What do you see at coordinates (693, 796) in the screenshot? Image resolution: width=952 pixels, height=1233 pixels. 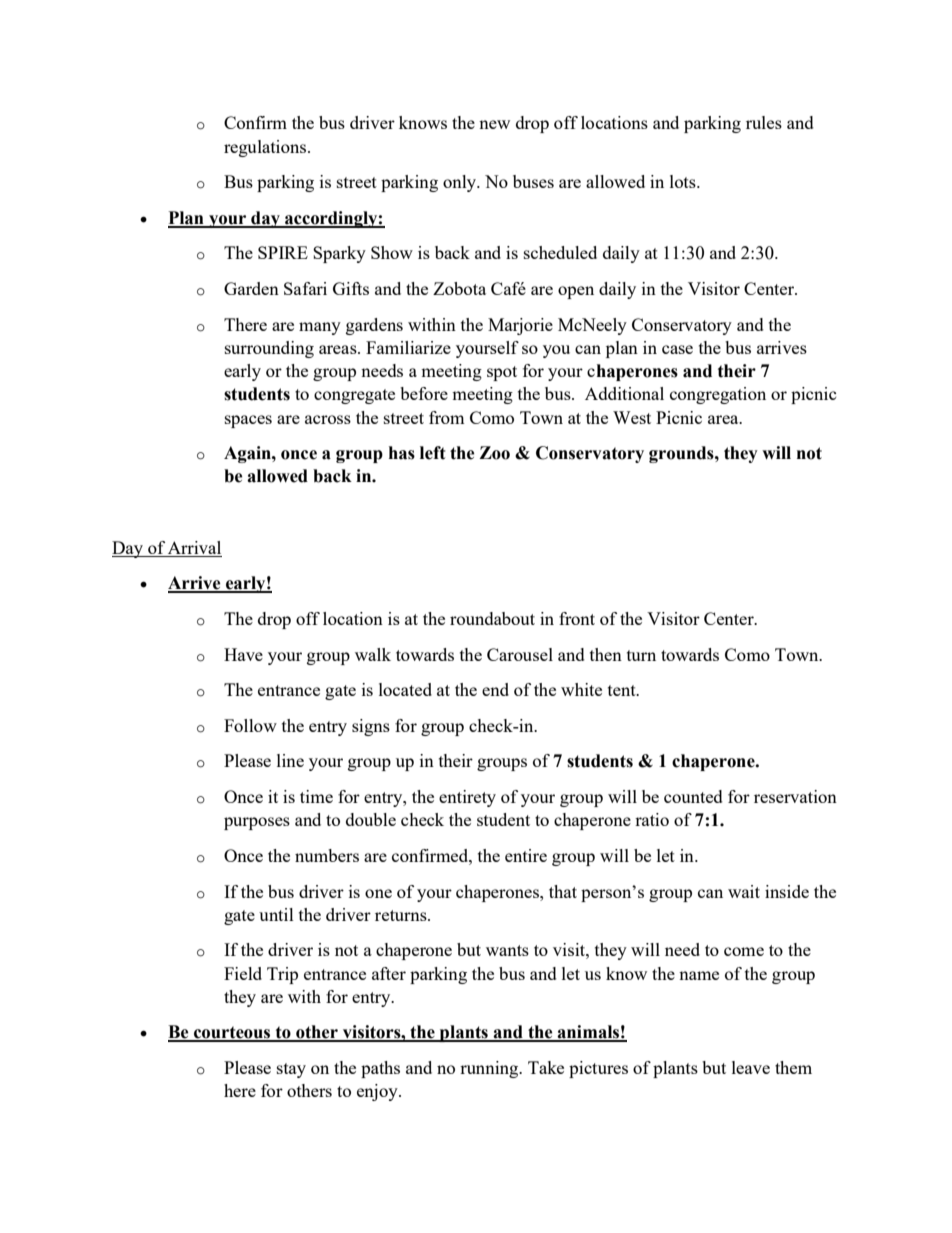 I see `counted` at bounding box center [693, 796].
